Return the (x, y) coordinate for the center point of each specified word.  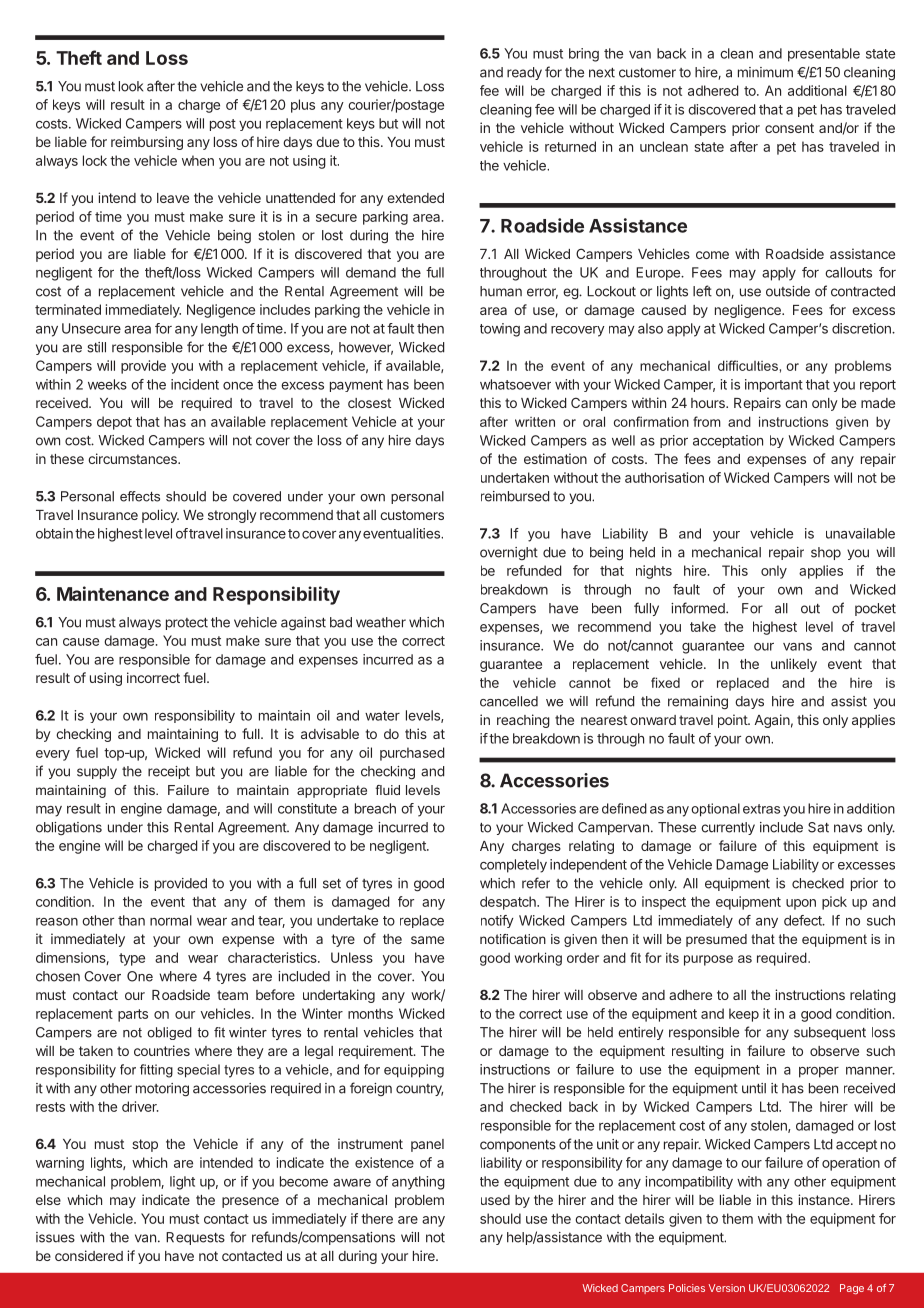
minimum (765, 72)
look (131, 86)
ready (524, 73)
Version (727, 1288)
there (377, 1218)
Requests (195, 1238)
